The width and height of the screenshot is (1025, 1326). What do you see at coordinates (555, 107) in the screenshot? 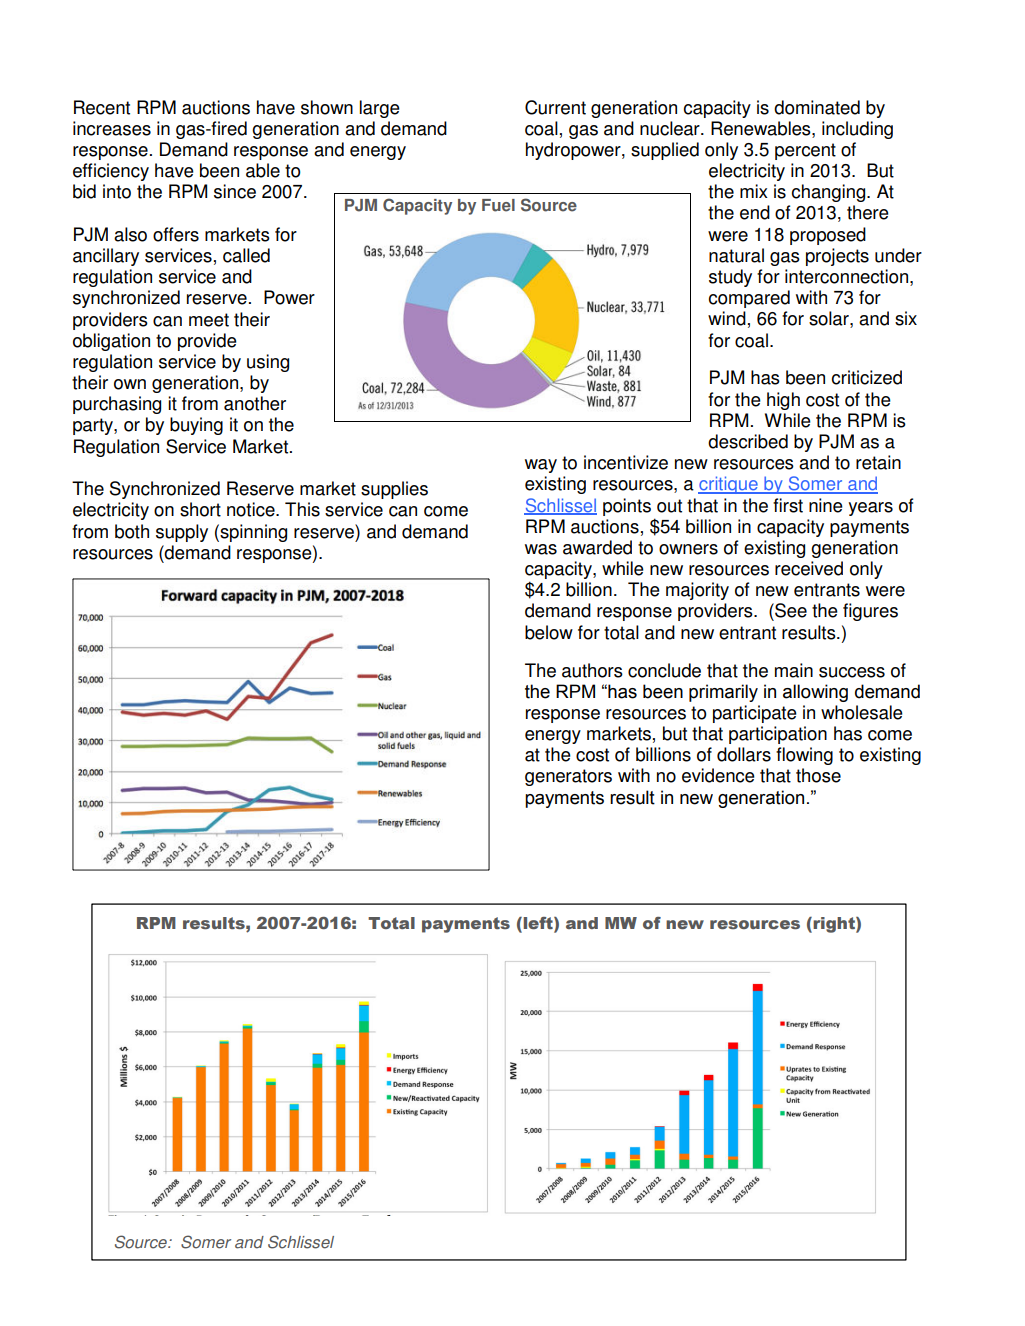
I see `Current` at bounding box center [555, 107].
